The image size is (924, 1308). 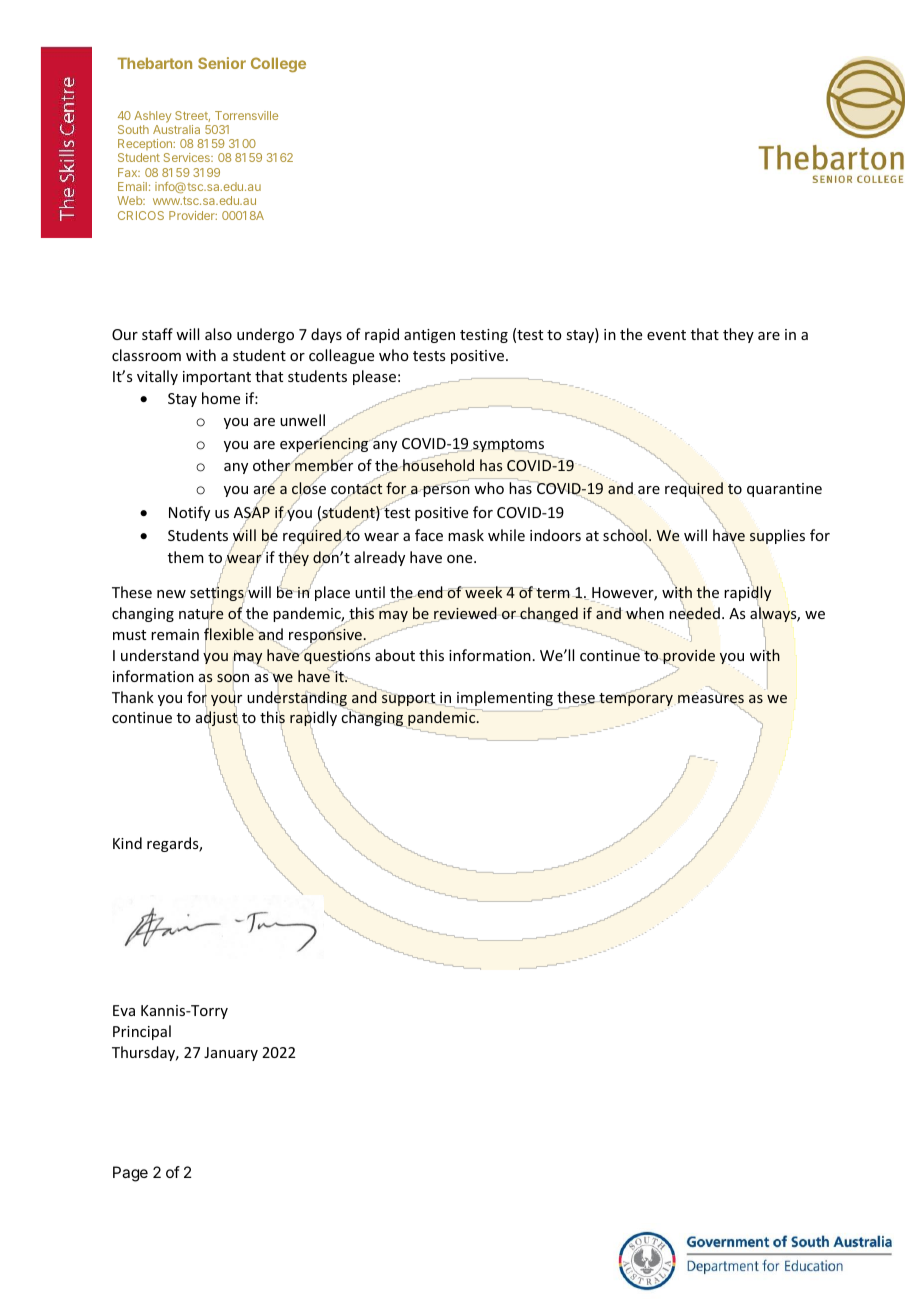 What do you see at coordinates (711, 699) in the screenshot?
I see `measures` at bounding box center [711, 699].
